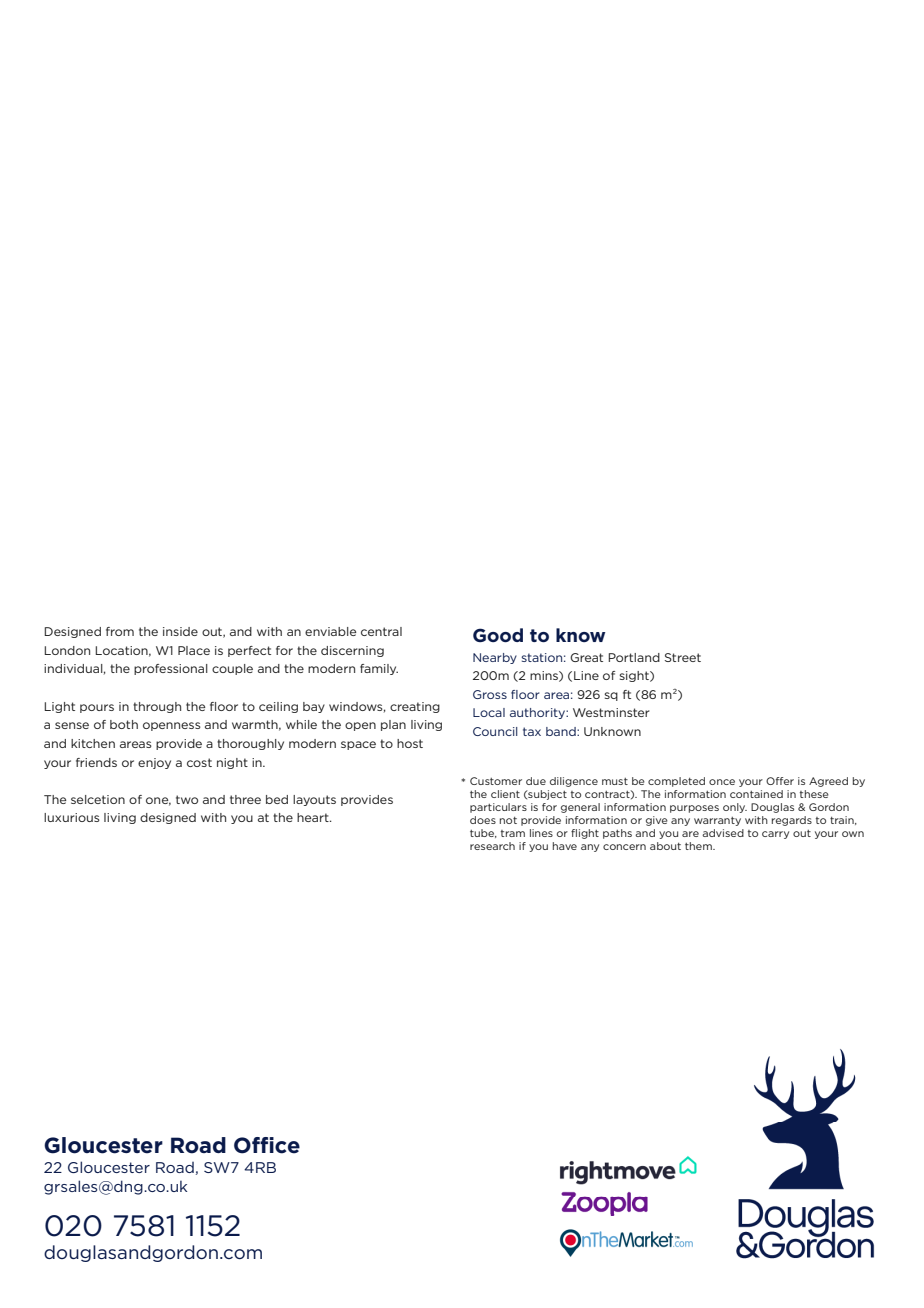  I want to click on kitchen, so click(93, 743).
